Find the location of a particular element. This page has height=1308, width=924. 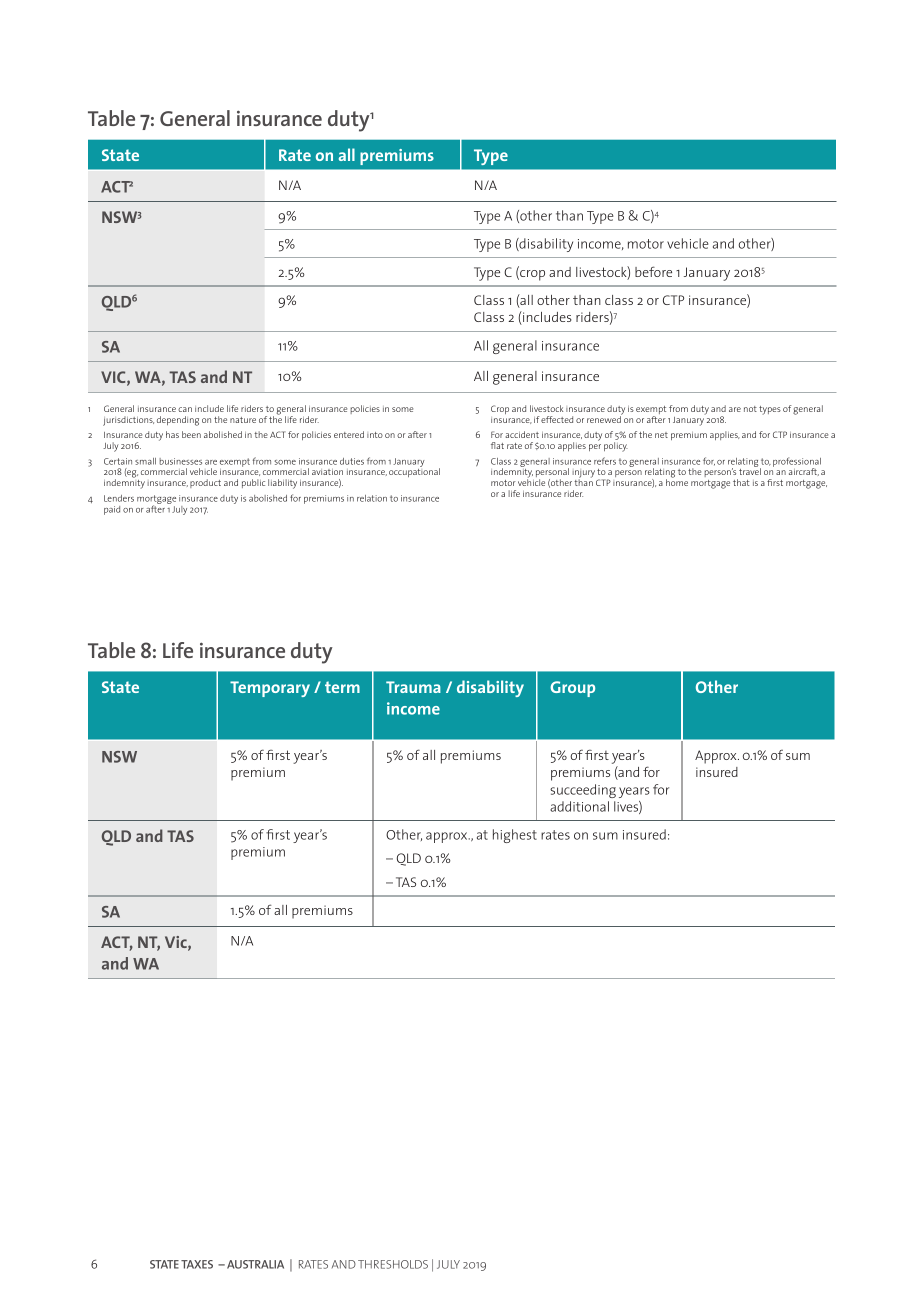

succeeding is located at coordinates (583, 791).
